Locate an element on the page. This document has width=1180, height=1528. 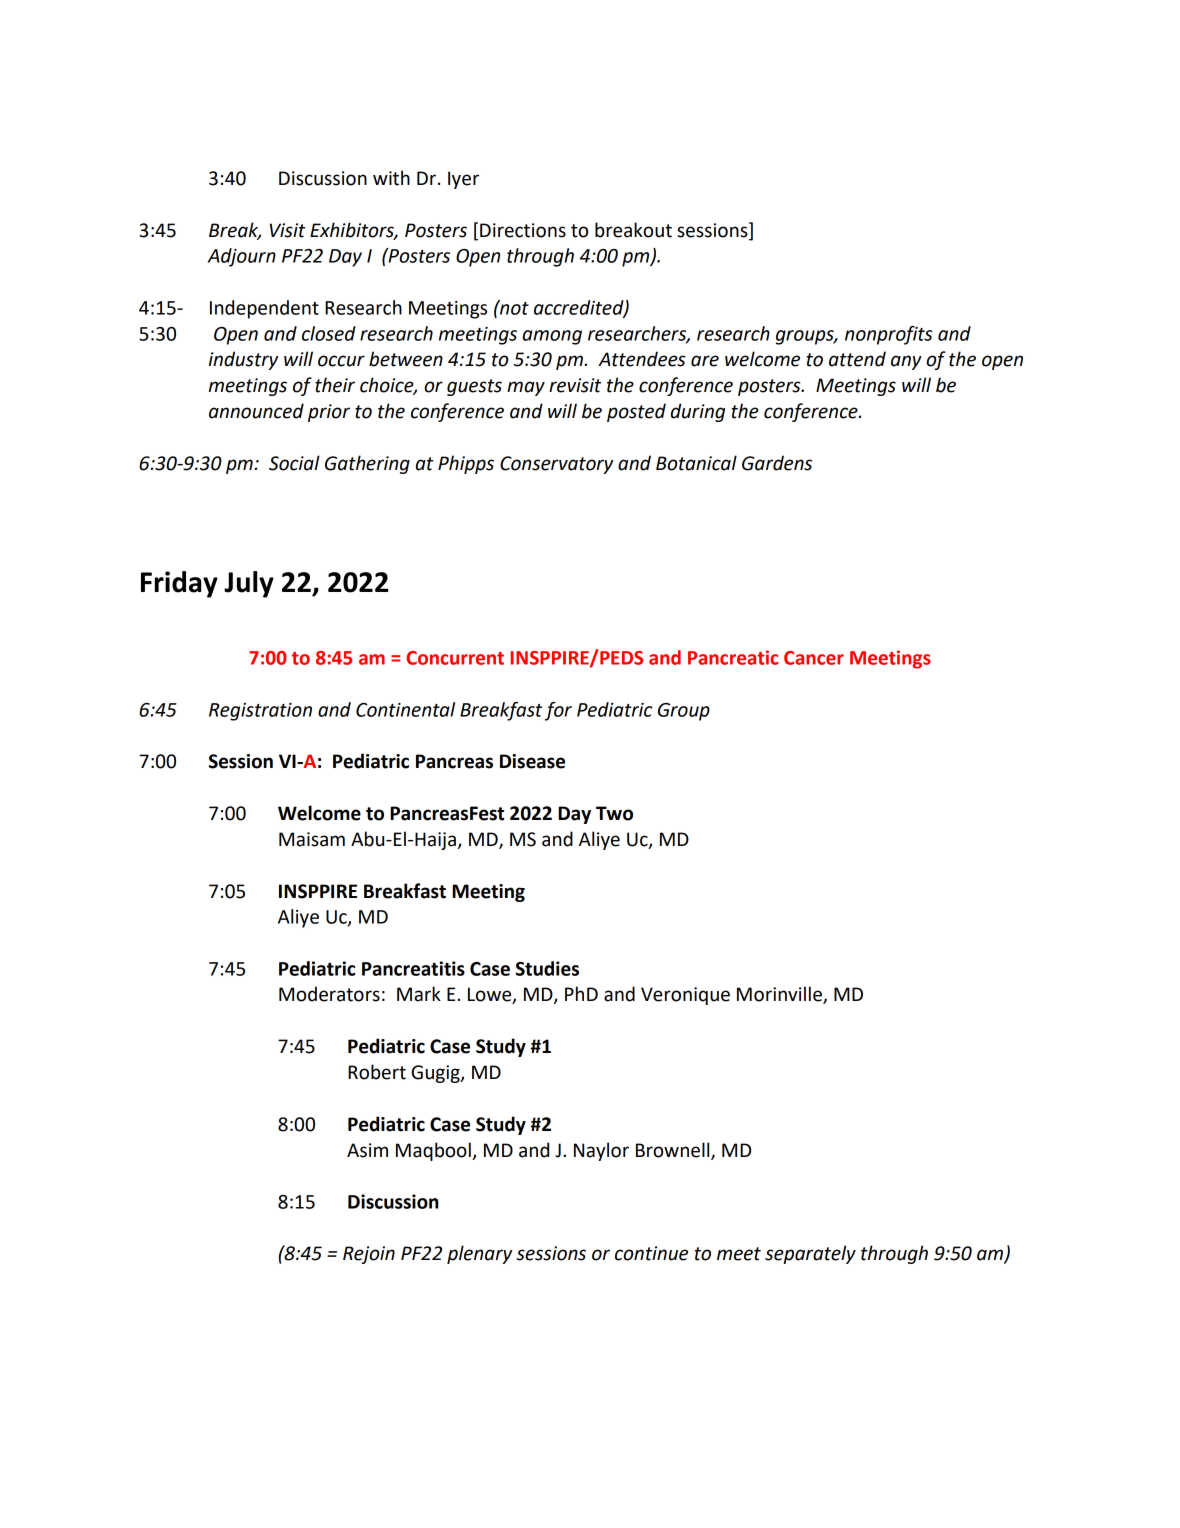
Cancer is located at coordinates (814, 658).
